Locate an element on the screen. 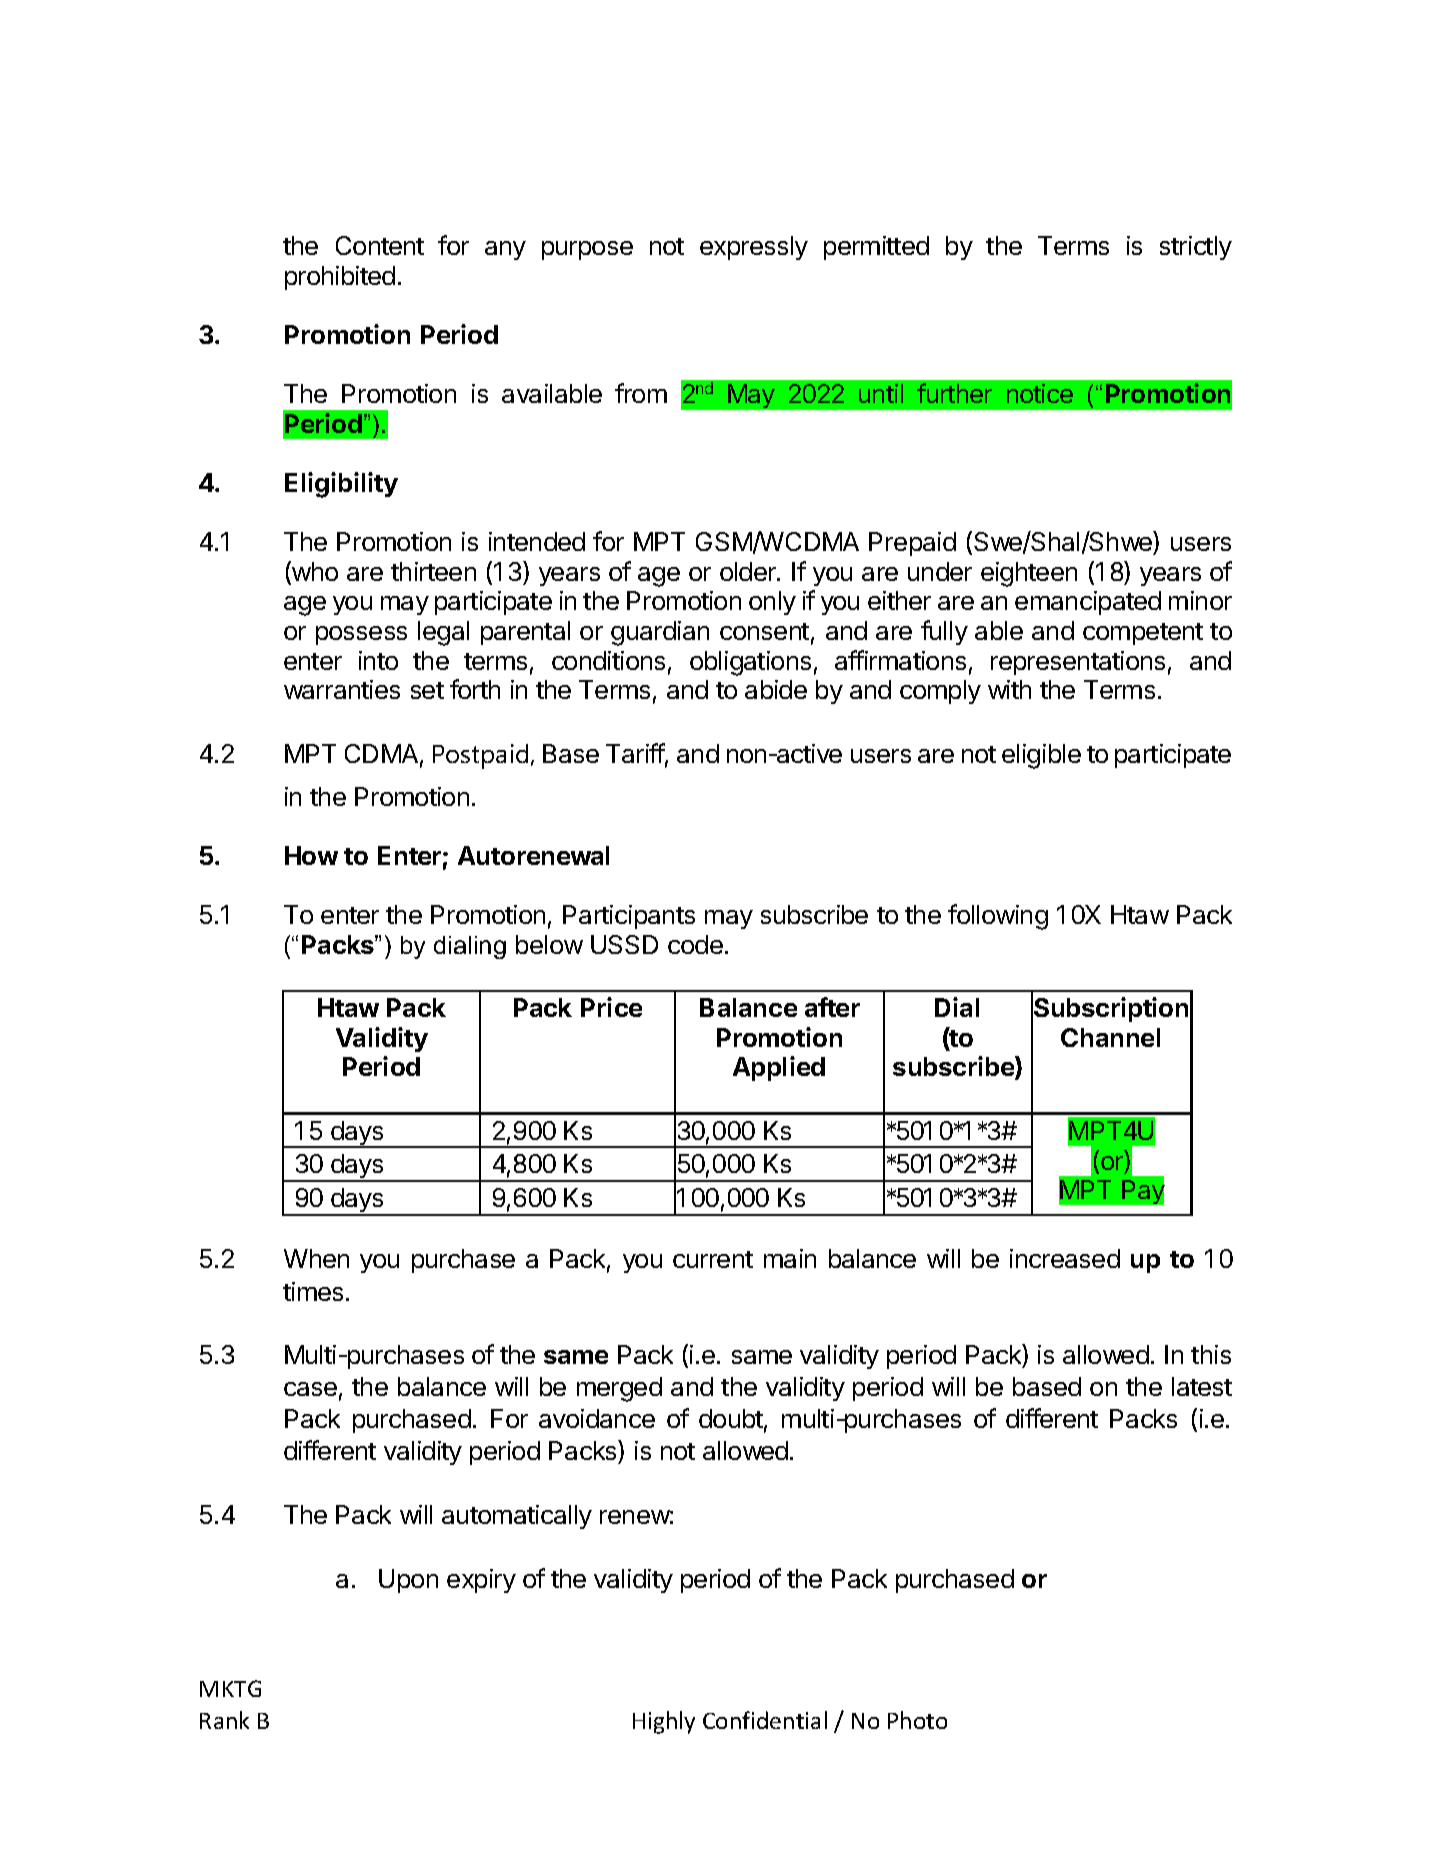  who is located at coordinates (314, 572).
